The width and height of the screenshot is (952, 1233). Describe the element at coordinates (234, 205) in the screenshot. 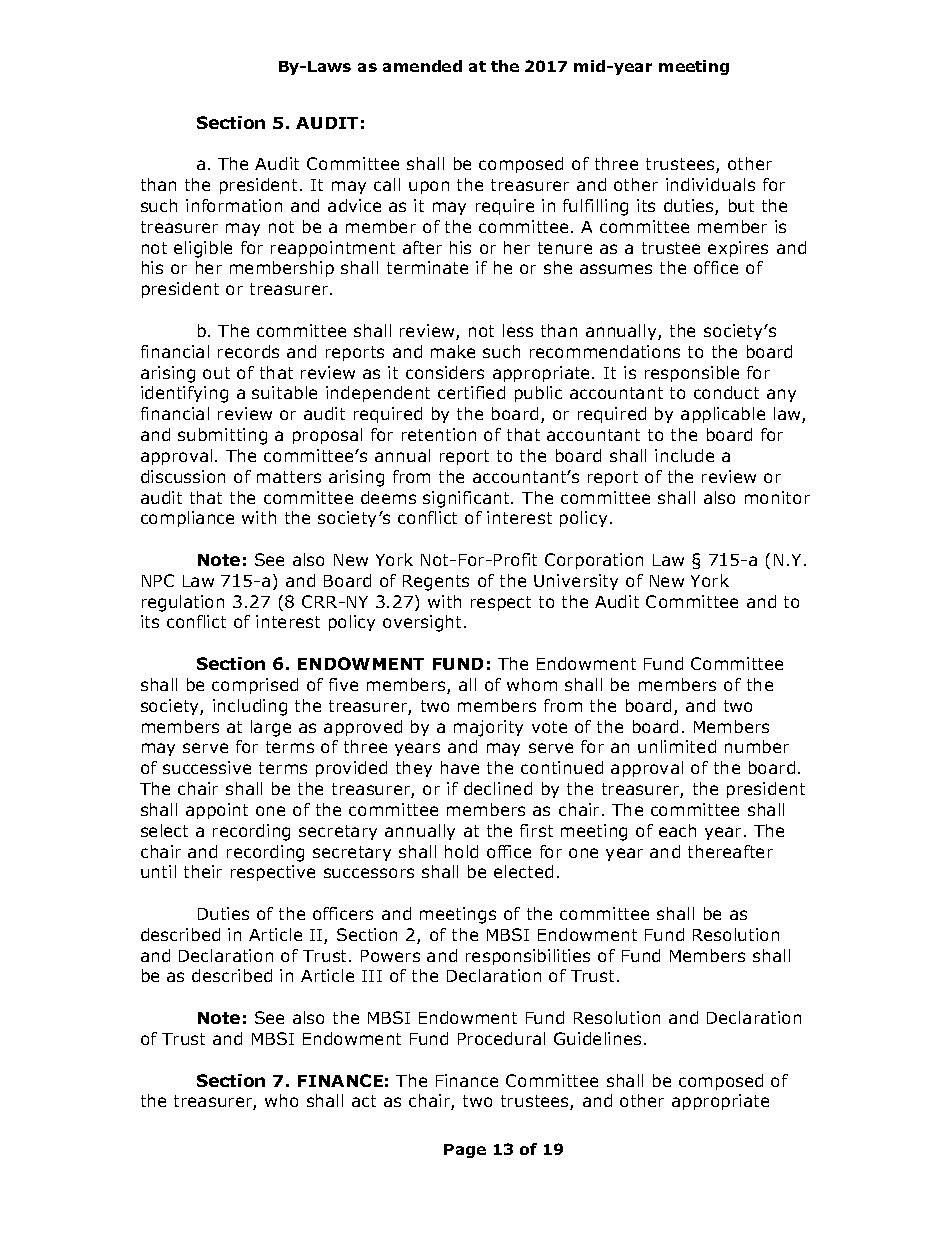

I see `information` at that location.
